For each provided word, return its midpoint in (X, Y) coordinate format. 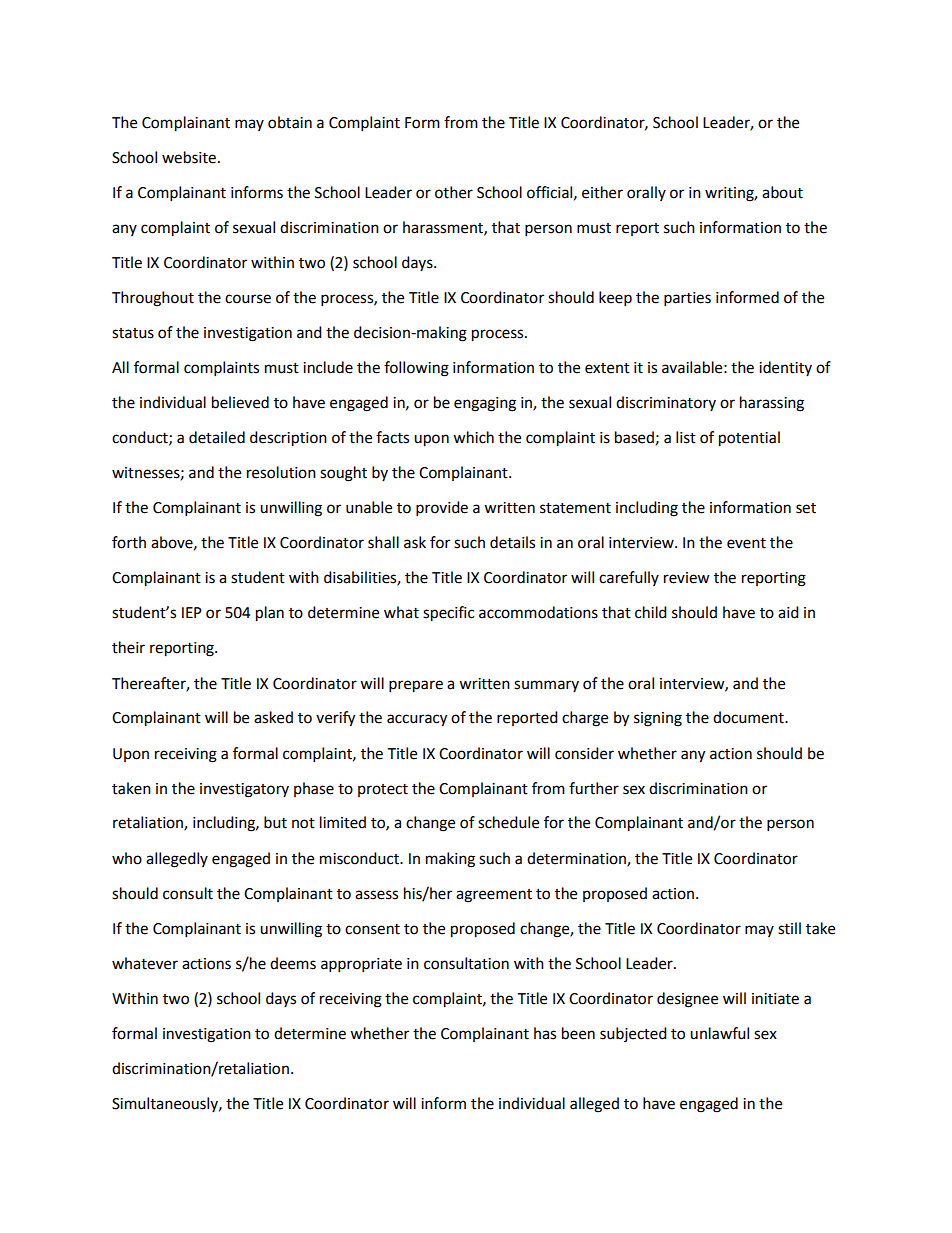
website (189, 157)
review (687, 578)
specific (448, 614)
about (782, 192)
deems (293, 963)
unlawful (719, 1033)
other (454, 192)
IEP (192, 612)
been (578, 1033)
